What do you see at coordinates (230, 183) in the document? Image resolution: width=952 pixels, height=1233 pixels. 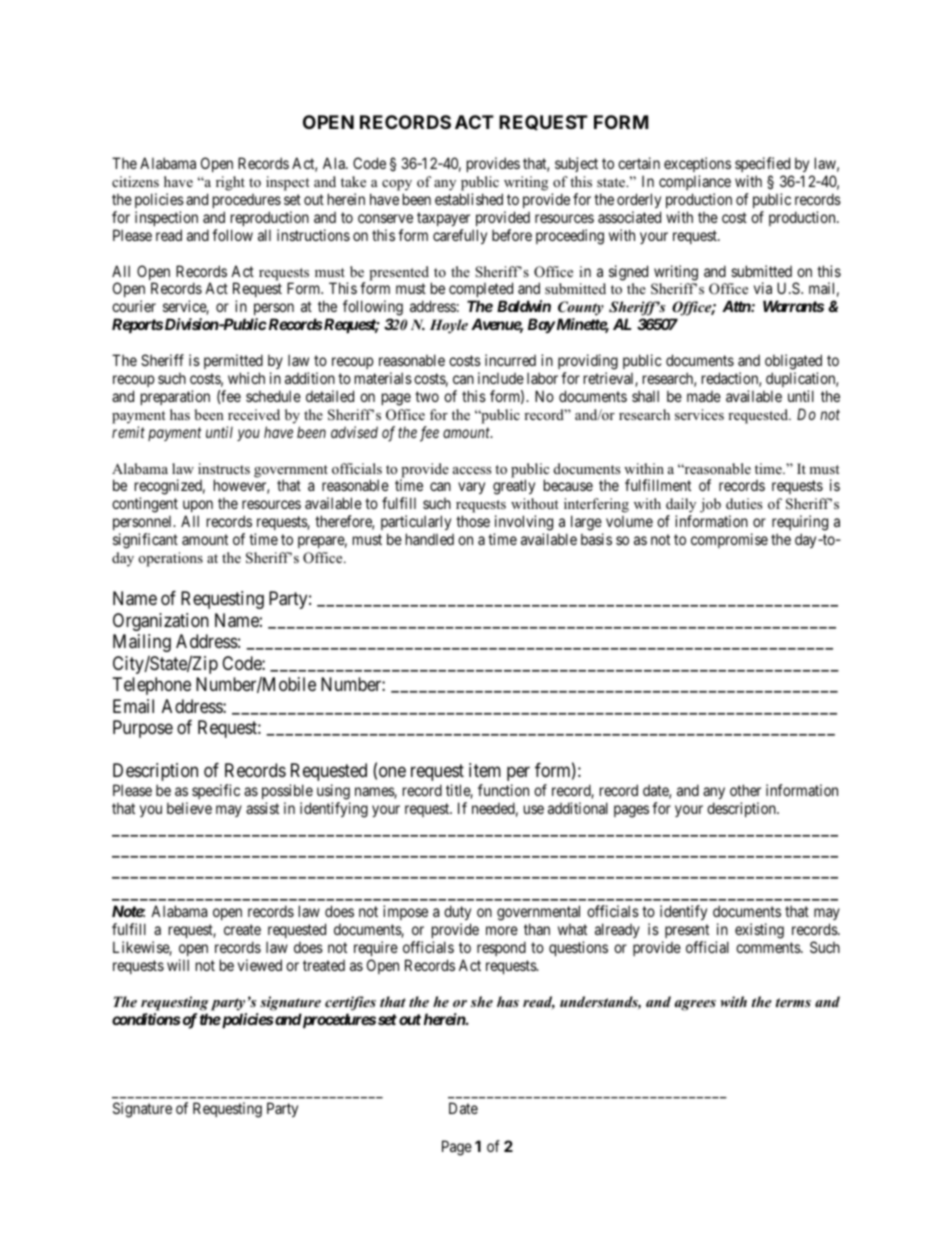 I see `right` at bounding box center [230, 183].
